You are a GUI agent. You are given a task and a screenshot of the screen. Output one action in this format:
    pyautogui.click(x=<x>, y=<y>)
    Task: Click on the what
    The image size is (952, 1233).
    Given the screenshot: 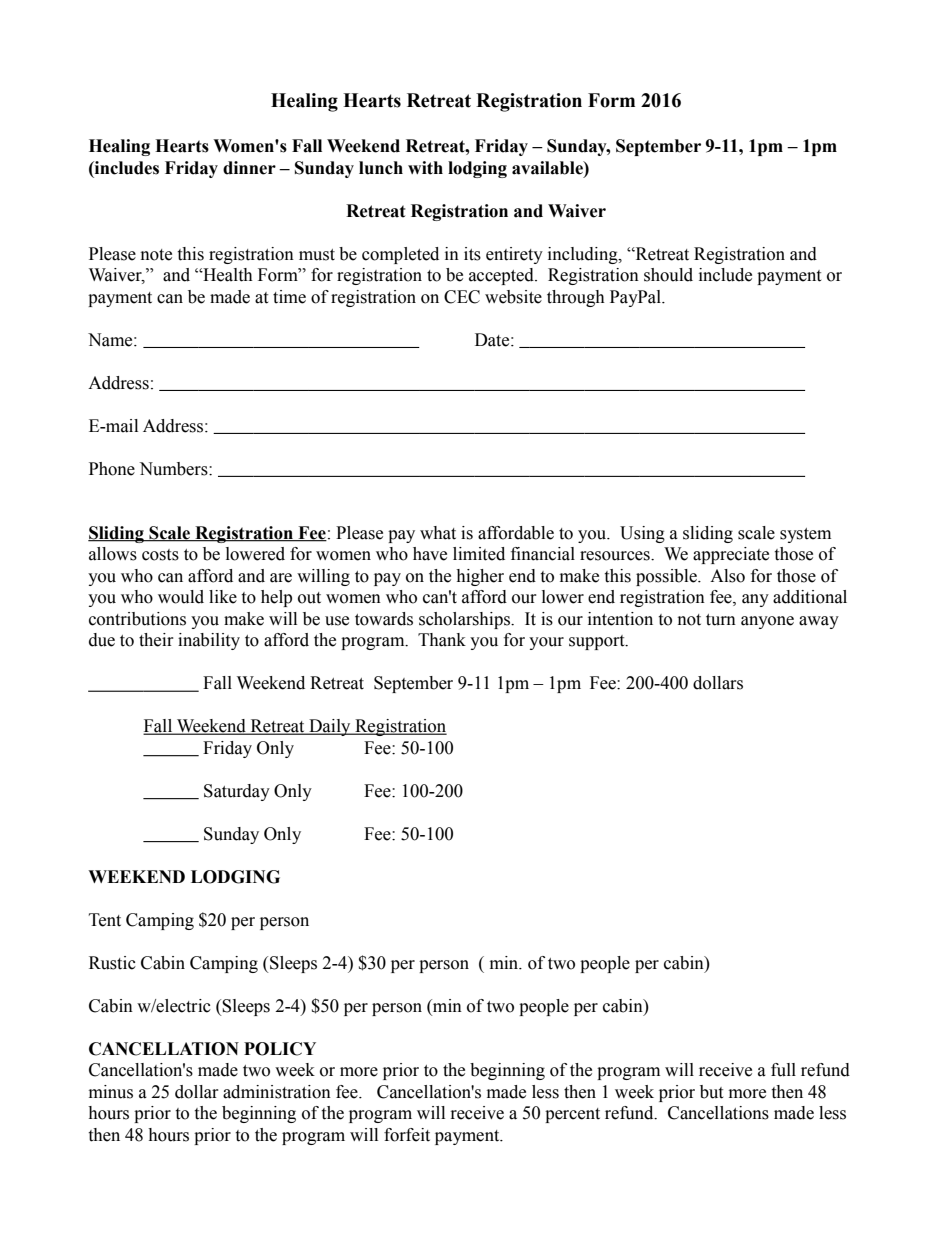 What is the action you would take?
    pyautogui.click(x=438, y=533)
